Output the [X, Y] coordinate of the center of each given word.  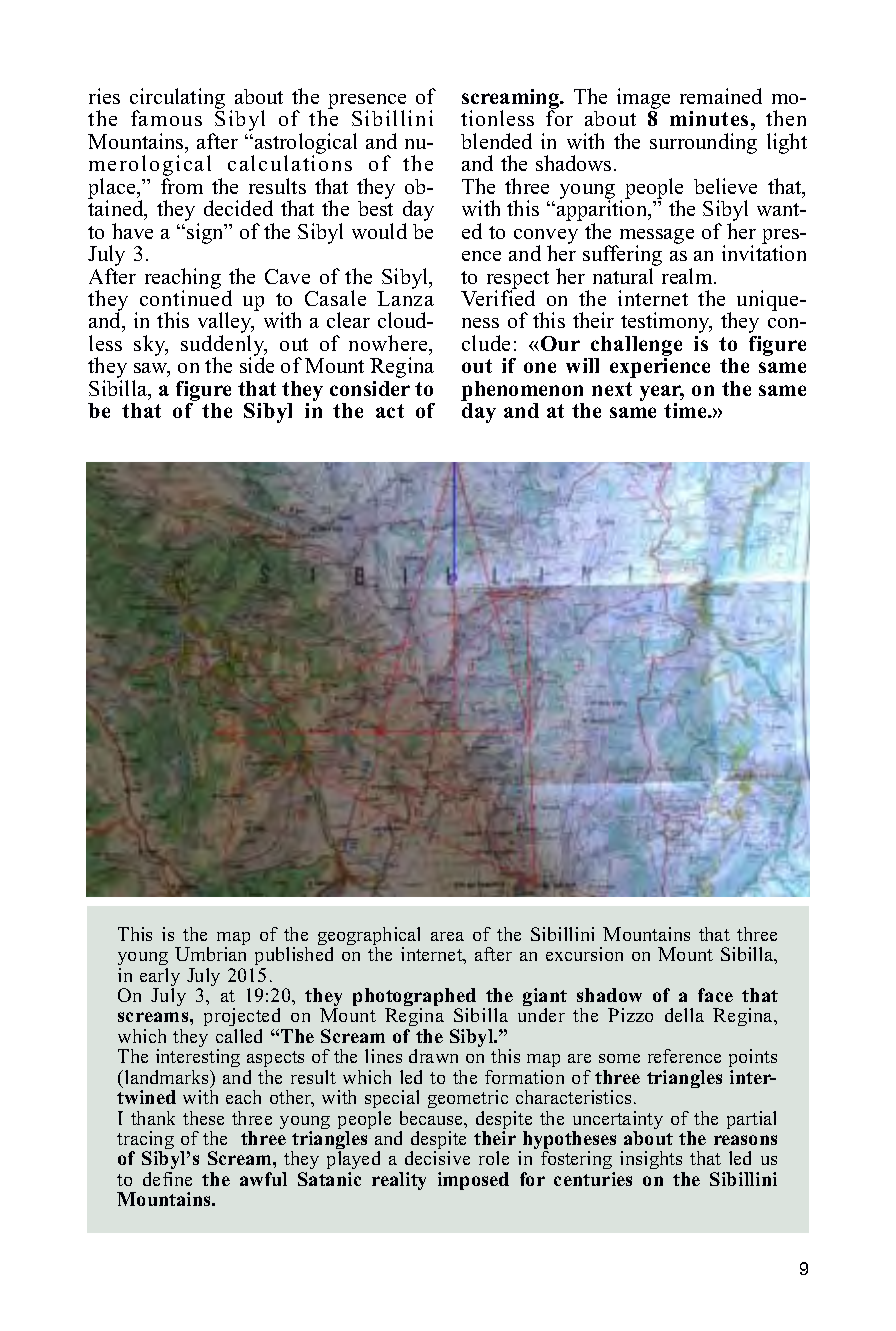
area [447, 936]
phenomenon [522, 392]
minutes [709, 118]
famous [166, 118]
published [292, 958]
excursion [584, 954]
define [167, 1179]
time [686, 410]
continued [186, 297]
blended [496, 141]
